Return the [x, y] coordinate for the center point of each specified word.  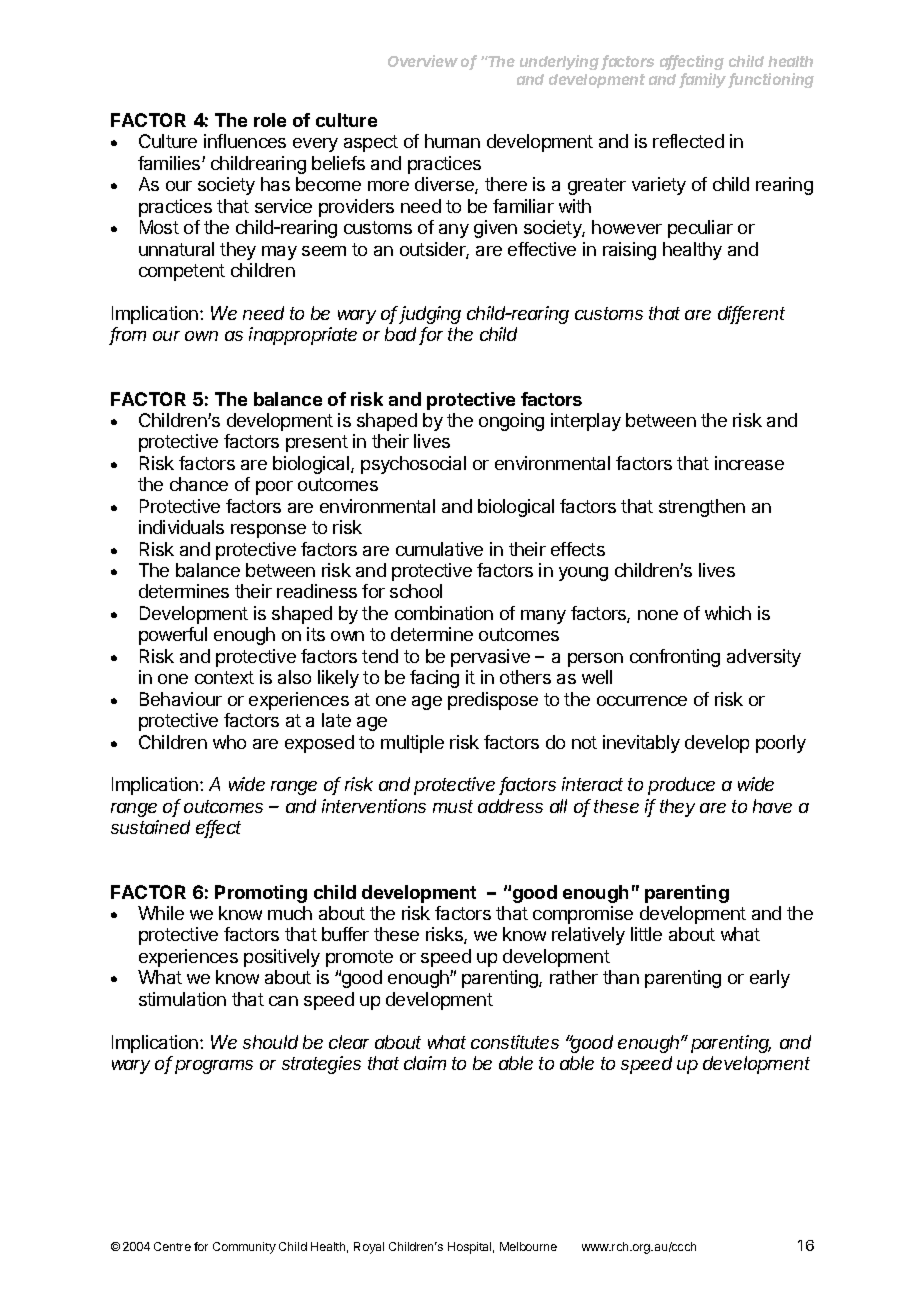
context [224, 677]
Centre [172, 1246]
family [704, 80]
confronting [675, 658]
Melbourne [528, 1246]
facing [434, 679]
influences [245, 141]
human [452, 141]
